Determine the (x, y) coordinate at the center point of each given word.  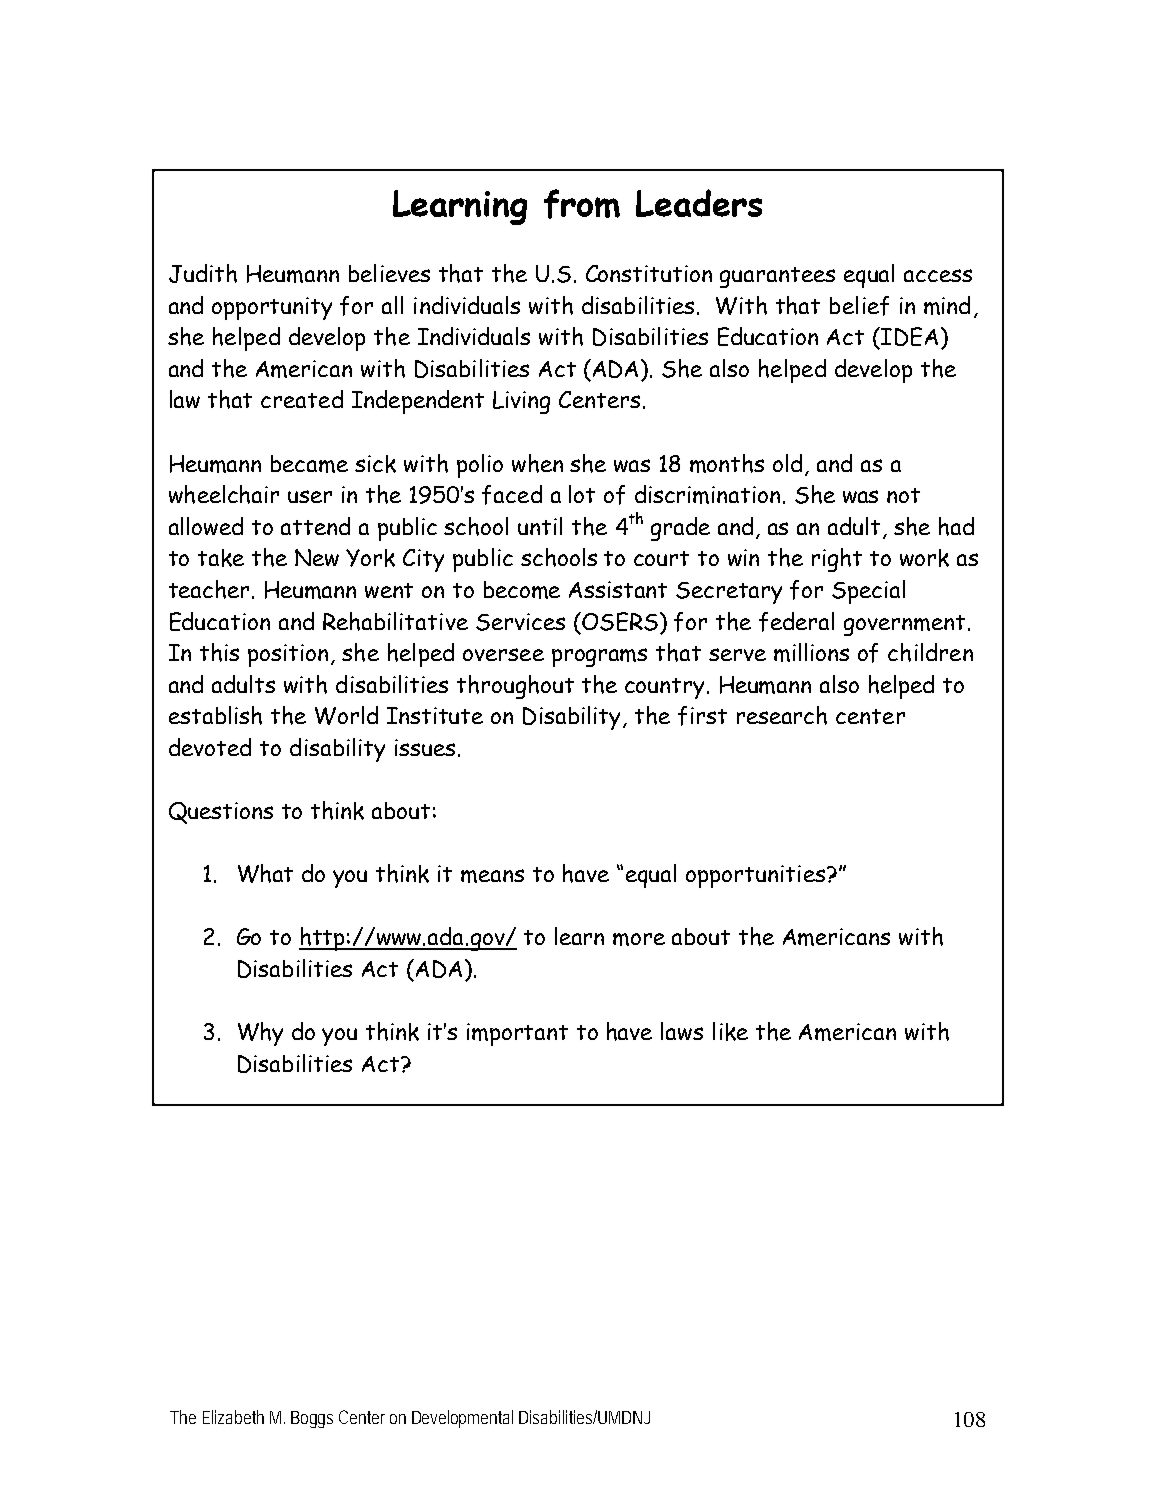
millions (811, 652)
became (309, 464)
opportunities (757, 876)
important (517, 1034)
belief (859, 306)
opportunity (272, 308)
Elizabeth (233, 1417)
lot (582, 494)
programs (599, 657)
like (730, 1031)
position (288, 655)
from (582, 204)
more (639, 939)
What (265, 873)
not (903, 495)
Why (260, 1034)
